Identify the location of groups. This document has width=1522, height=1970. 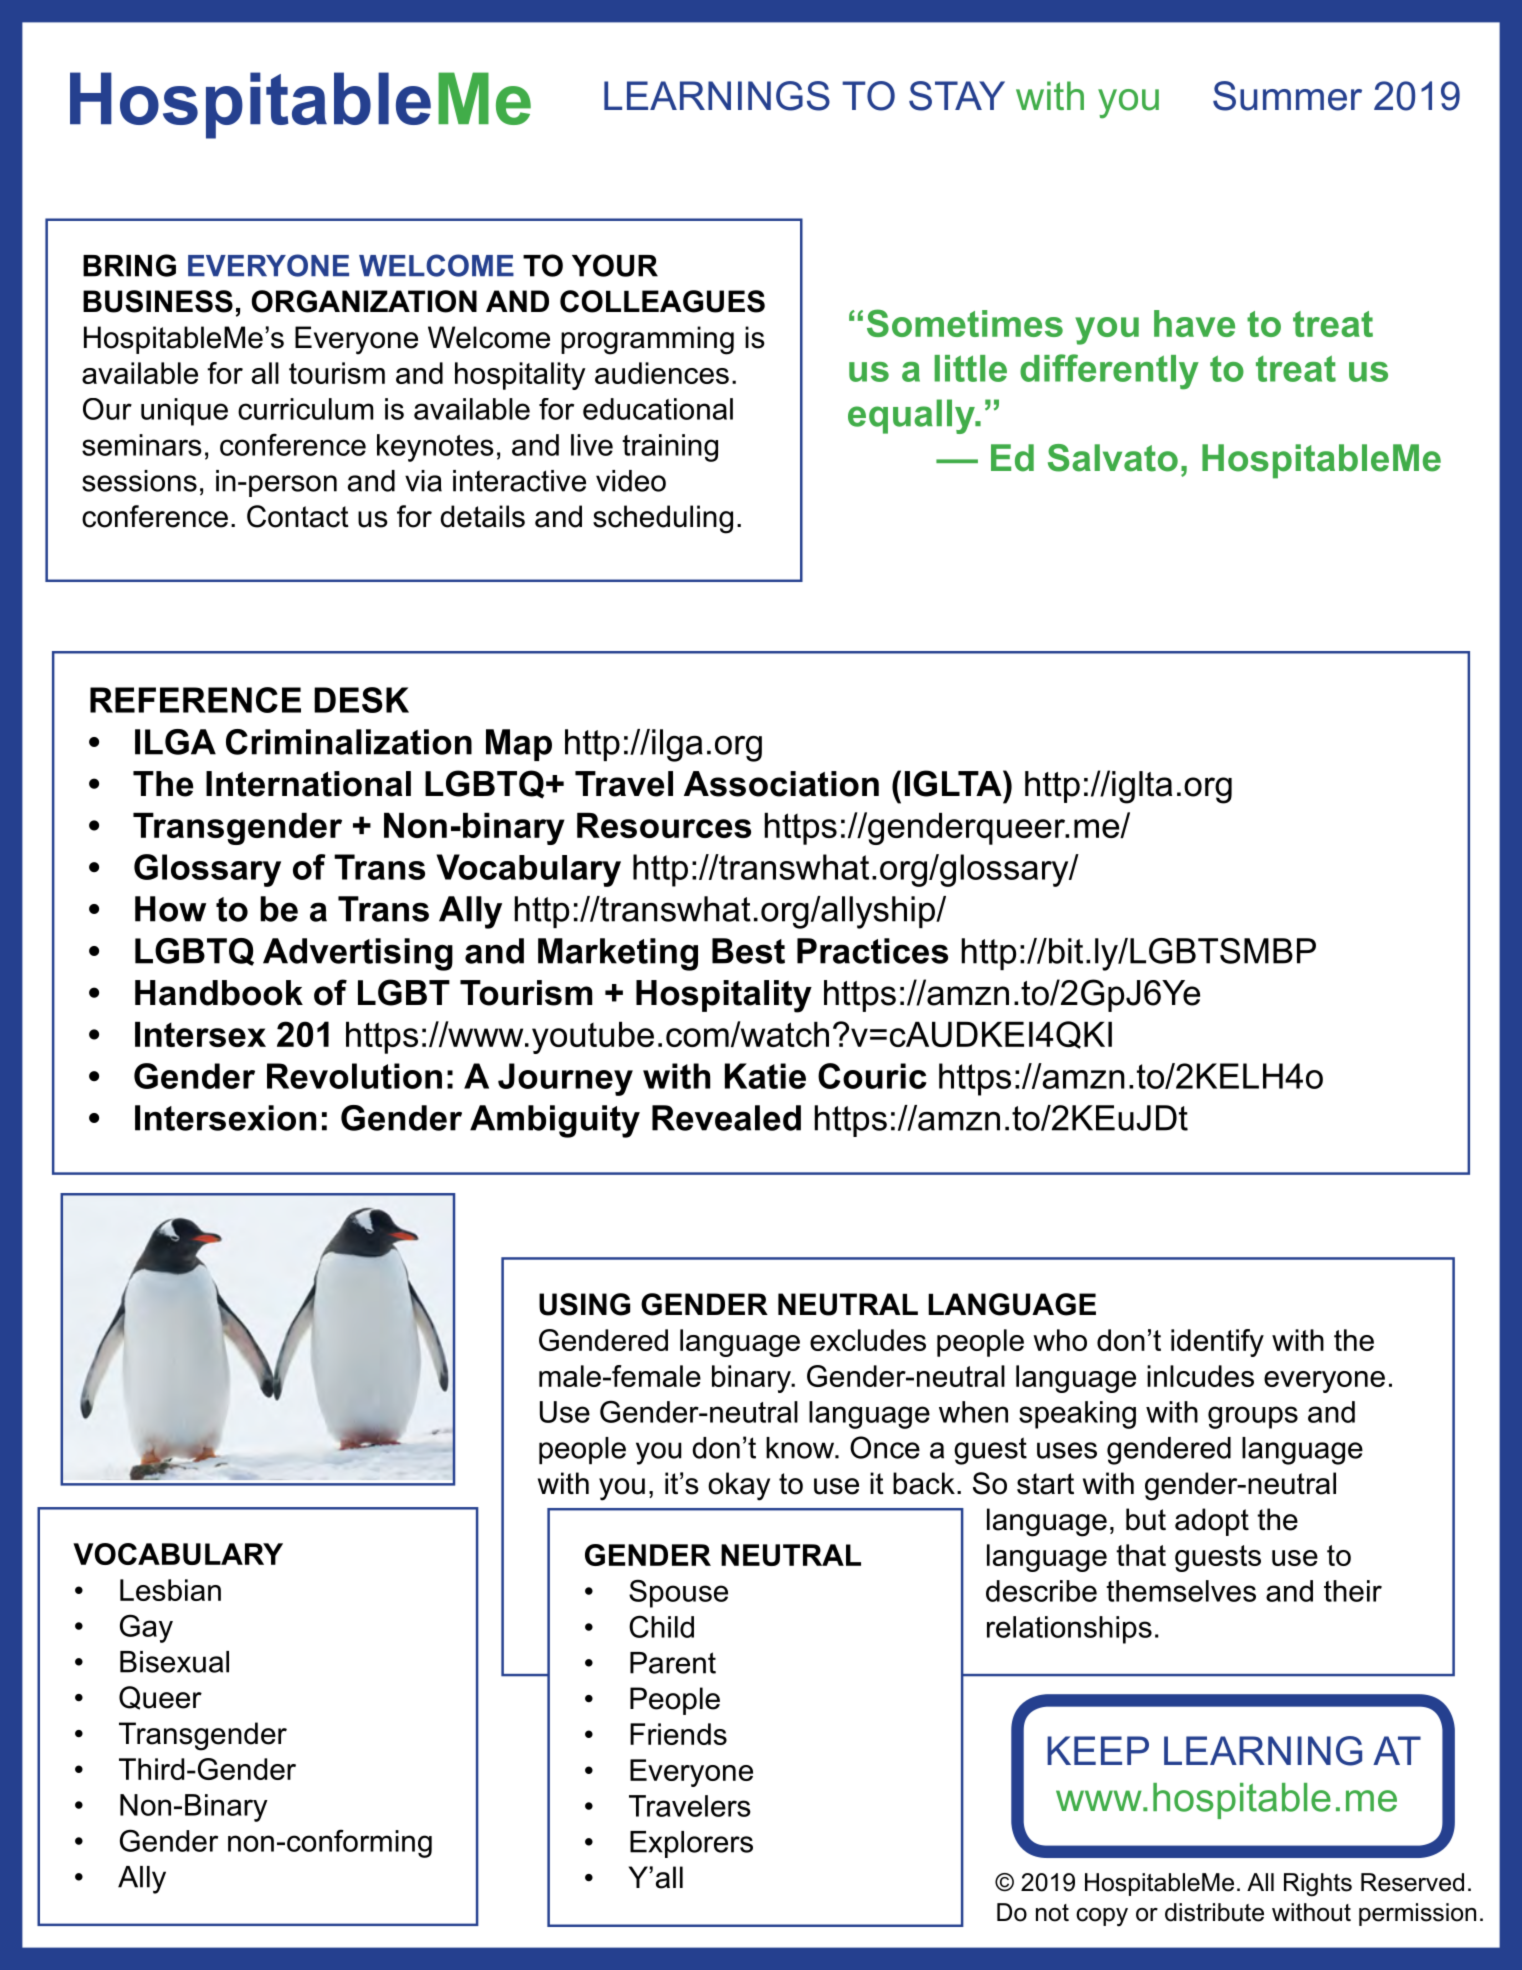
(1253, 1417).
